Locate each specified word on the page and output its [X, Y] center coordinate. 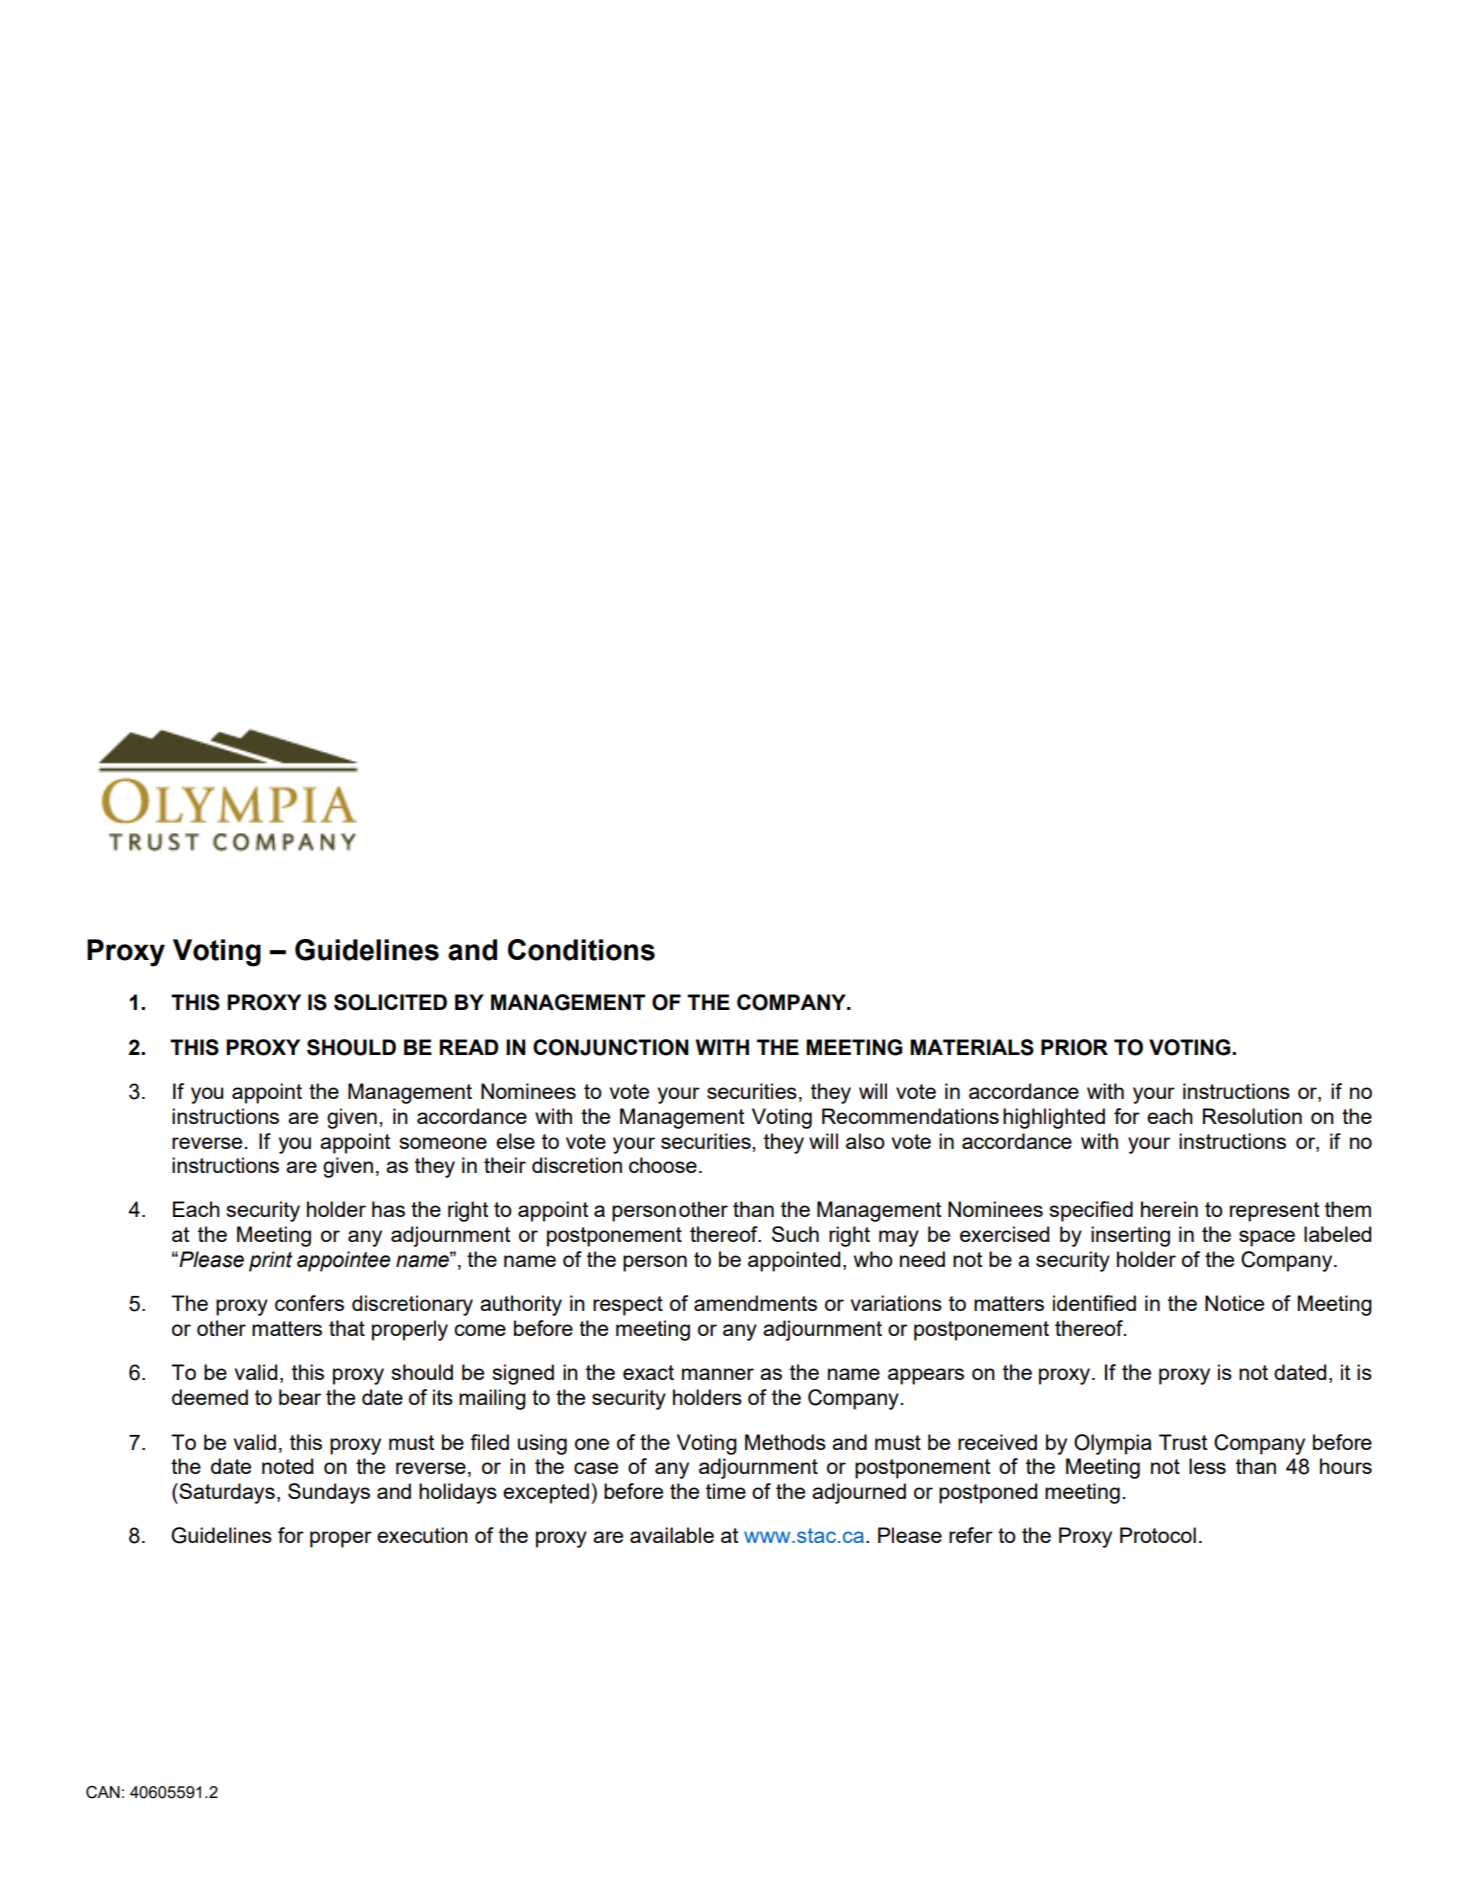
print [271, 1261]
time [726, 1491]
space [1267, 1238]
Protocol [1158, 1535]
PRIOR [1074, 1047]
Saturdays [226, 1493]
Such [795, 1234]
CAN [103, 1792]
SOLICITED [390, 1002]
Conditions [581, 950]
